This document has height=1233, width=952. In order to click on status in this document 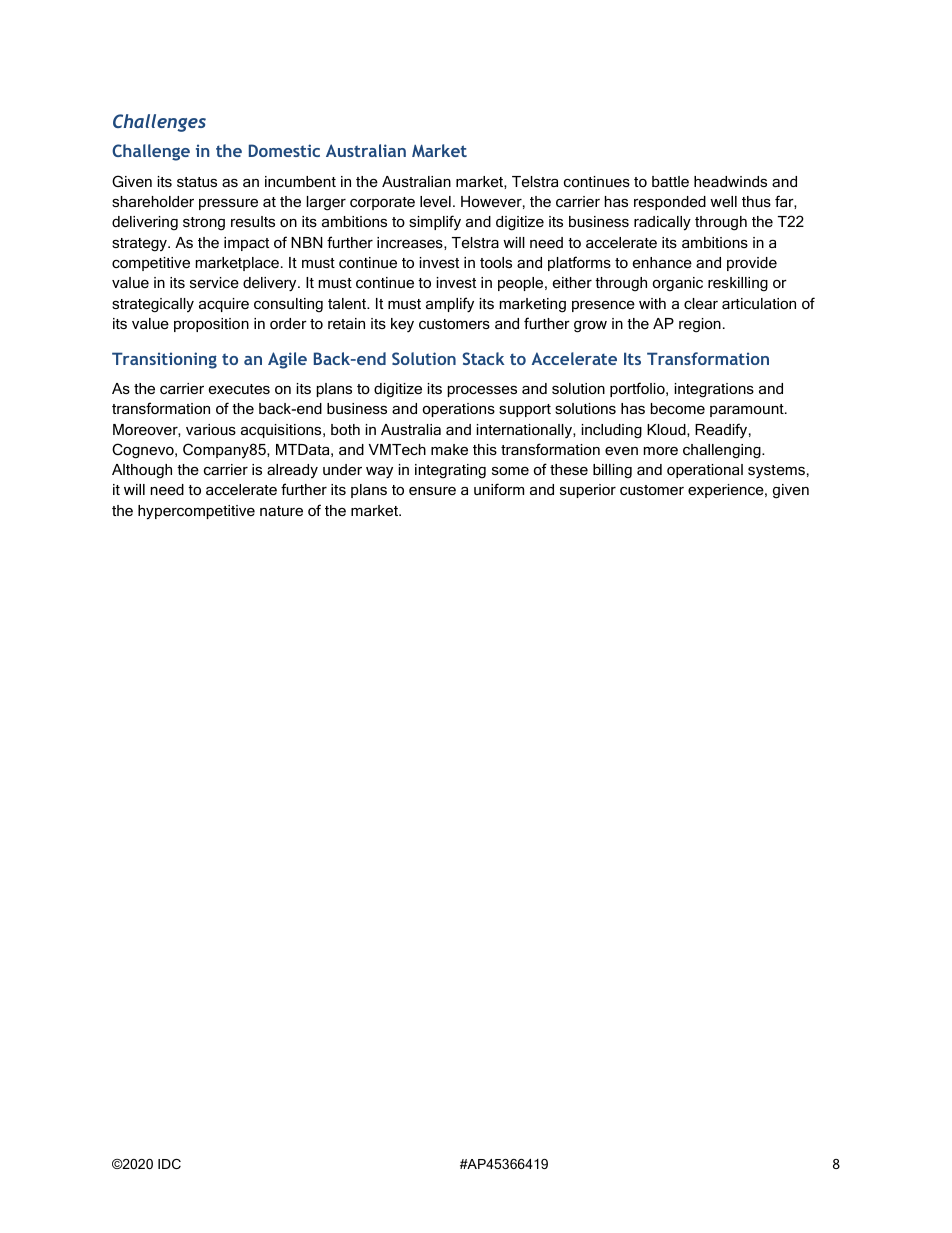, I will do `click(197, 182)`.
